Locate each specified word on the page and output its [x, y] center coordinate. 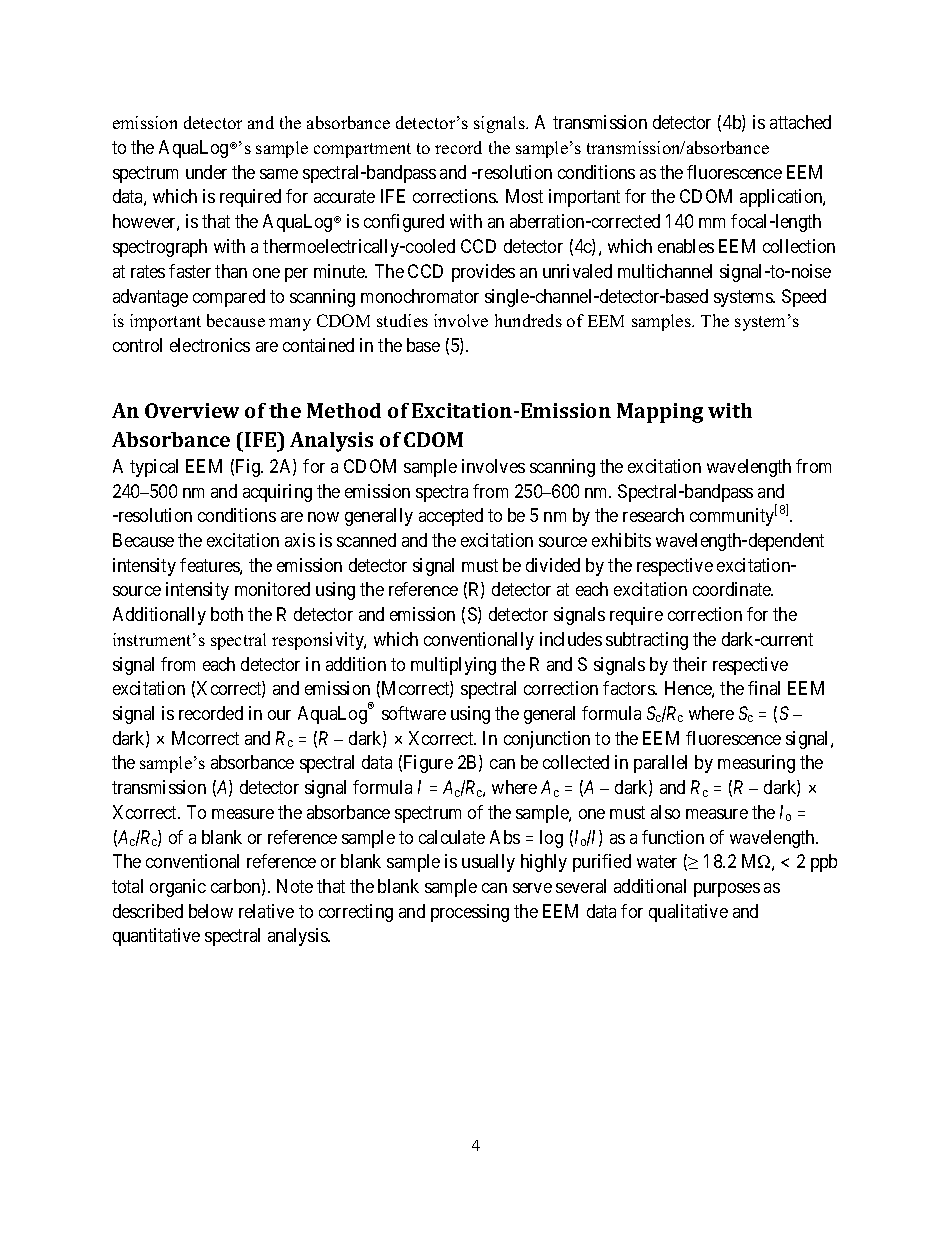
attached [800, 122]
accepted [451, 517]
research [653, 515]
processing [470, 913]
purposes [727, 890]
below [211, 911]
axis [300, 540]
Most [524, 196]
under [206, 172]
